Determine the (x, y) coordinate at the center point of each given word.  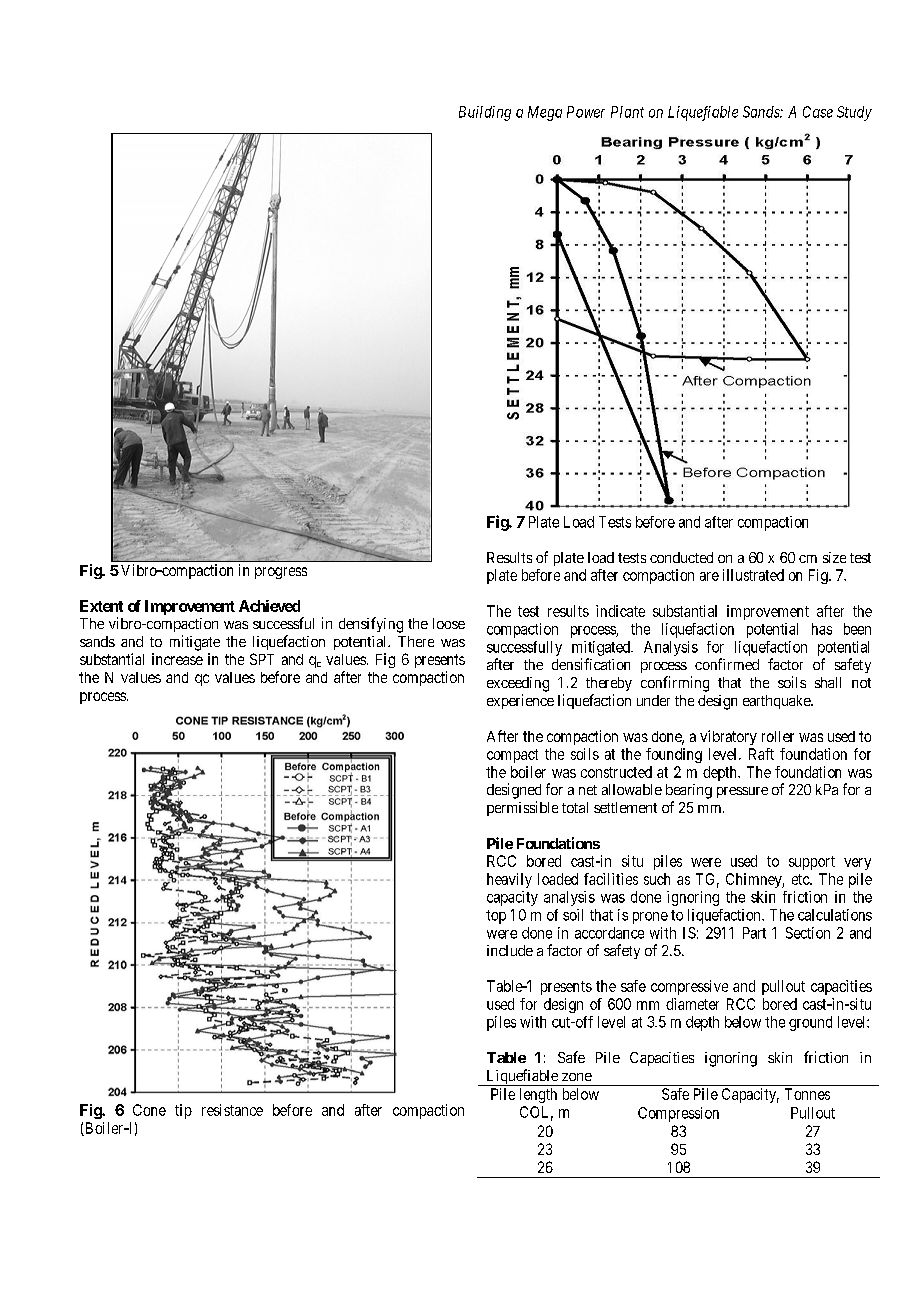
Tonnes (807, 1094)
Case (818, 112)
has (822, 629)
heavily (509, 880)
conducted (681, 557)
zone (577, 1077)
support (812, 863)
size (834, 557)
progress (281, 573)
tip (183, 1111)
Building (485, 113)
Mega (545, 113)
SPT (262, 659)
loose (449, 623)
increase (177, 659)
